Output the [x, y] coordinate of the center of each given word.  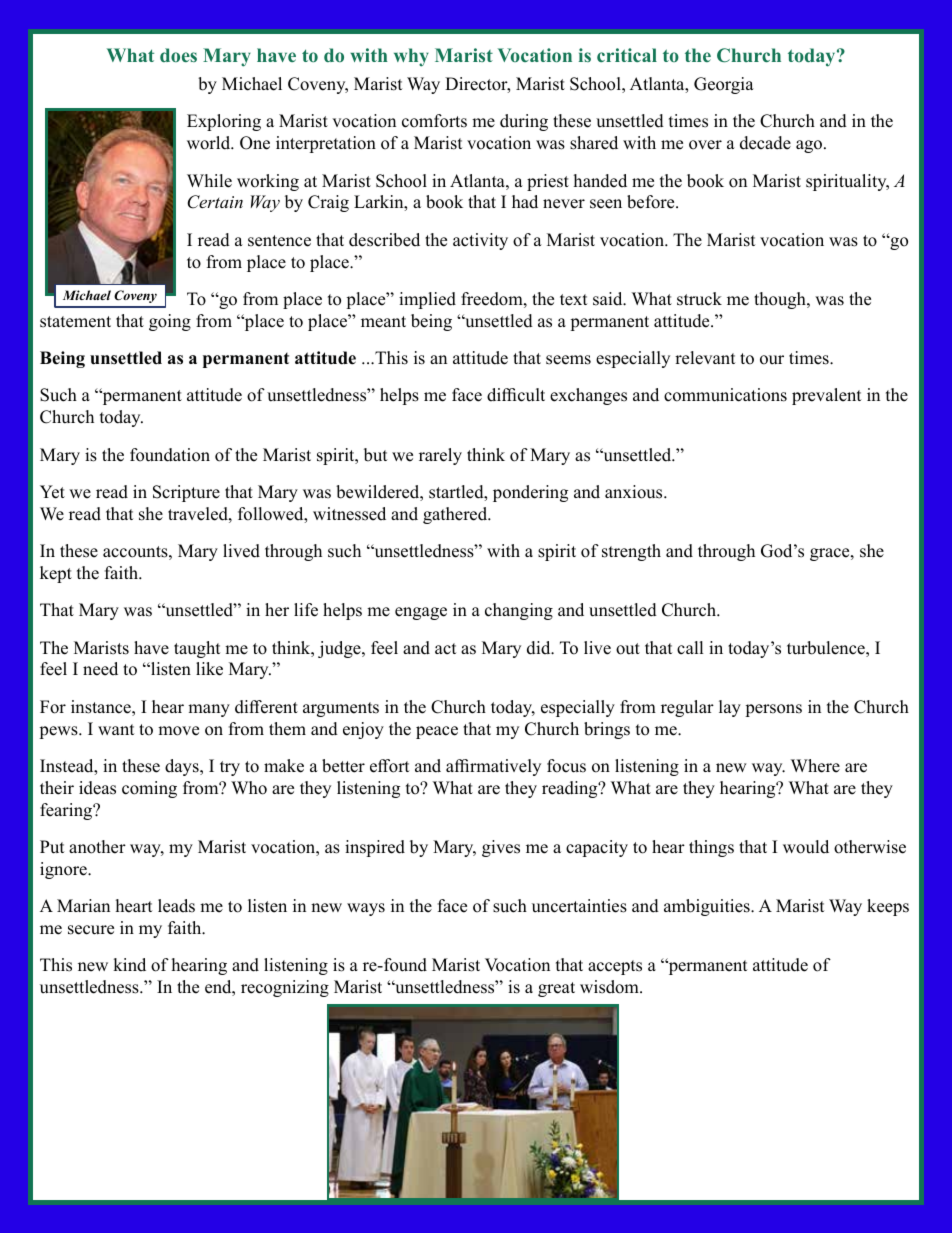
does [178, 55]
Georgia [724, 85]
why [411, 57]
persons [773, 710]
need [100, 669]
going [170, 322]
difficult [516, 395]
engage [421, 613]
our [772, 360]
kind [129, 965]
